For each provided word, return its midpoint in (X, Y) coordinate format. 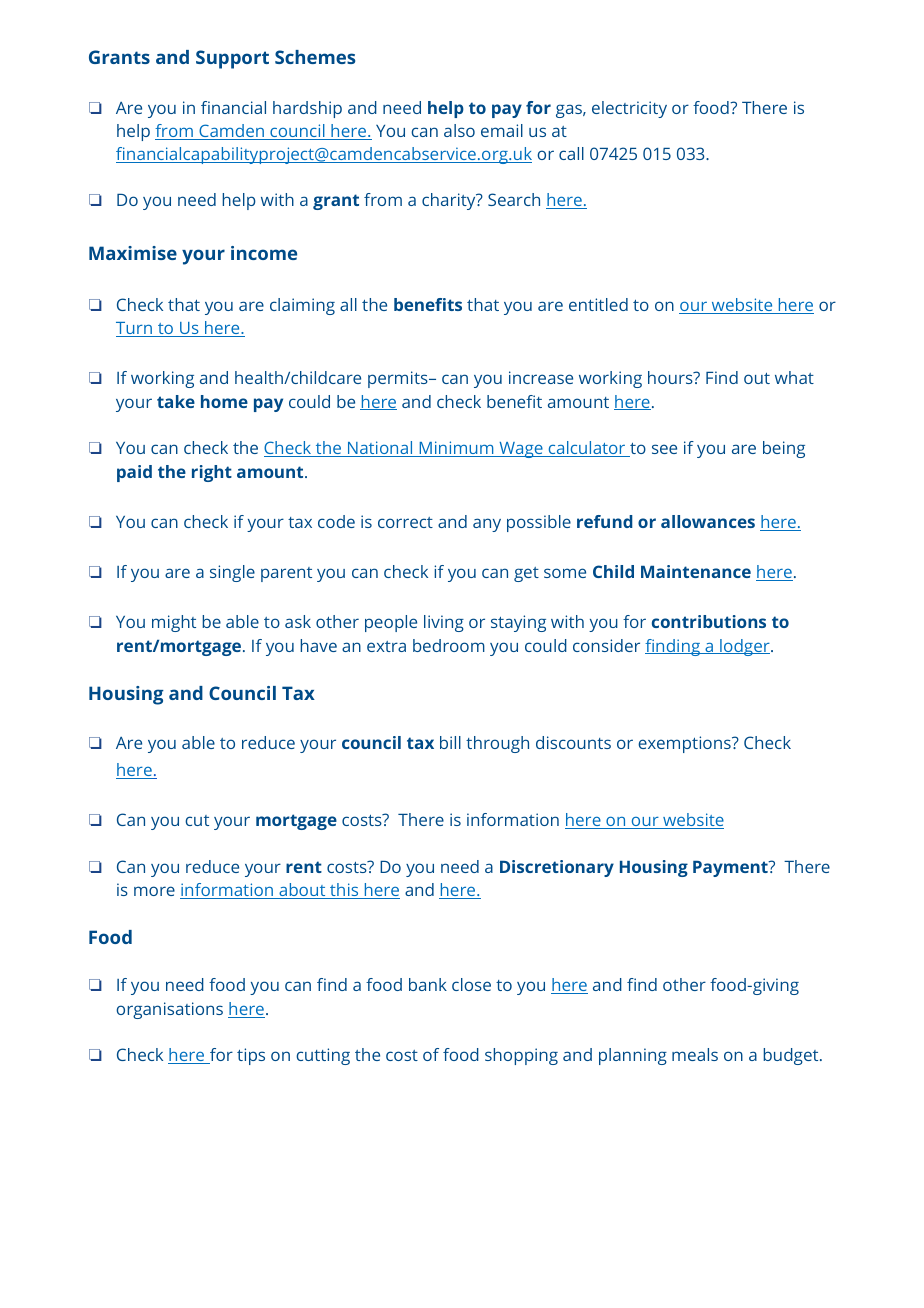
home (224, 401)
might (174, 623)
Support (232, 59)
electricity (629, 109)
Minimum (456, 449)
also (459, 130)
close (471, 984)
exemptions (685, 744)
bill (450, 742)
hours (671, 377)
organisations (169, 1010)
